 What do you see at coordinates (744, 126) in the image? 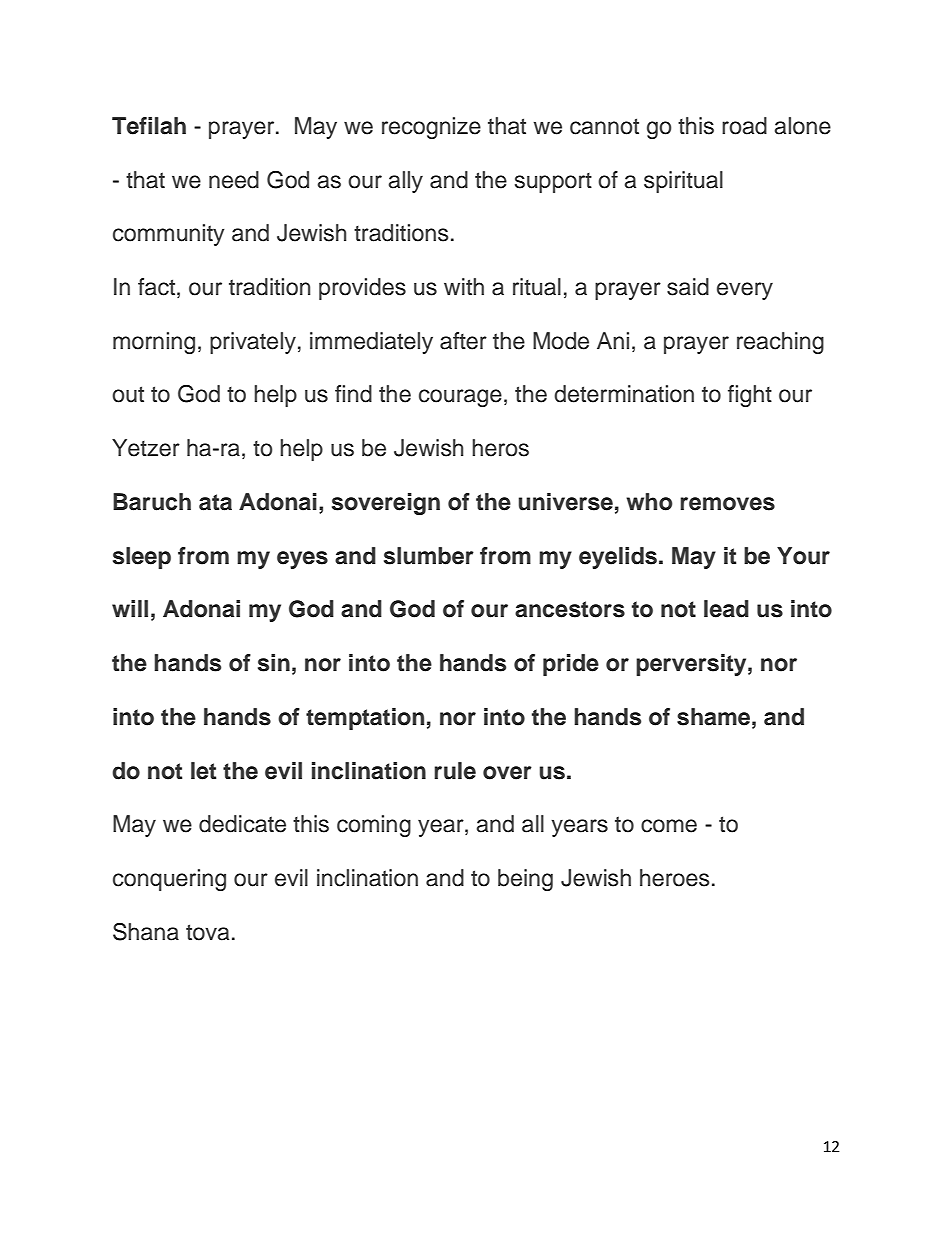
I see `road` at bounding box center [744, 126].
